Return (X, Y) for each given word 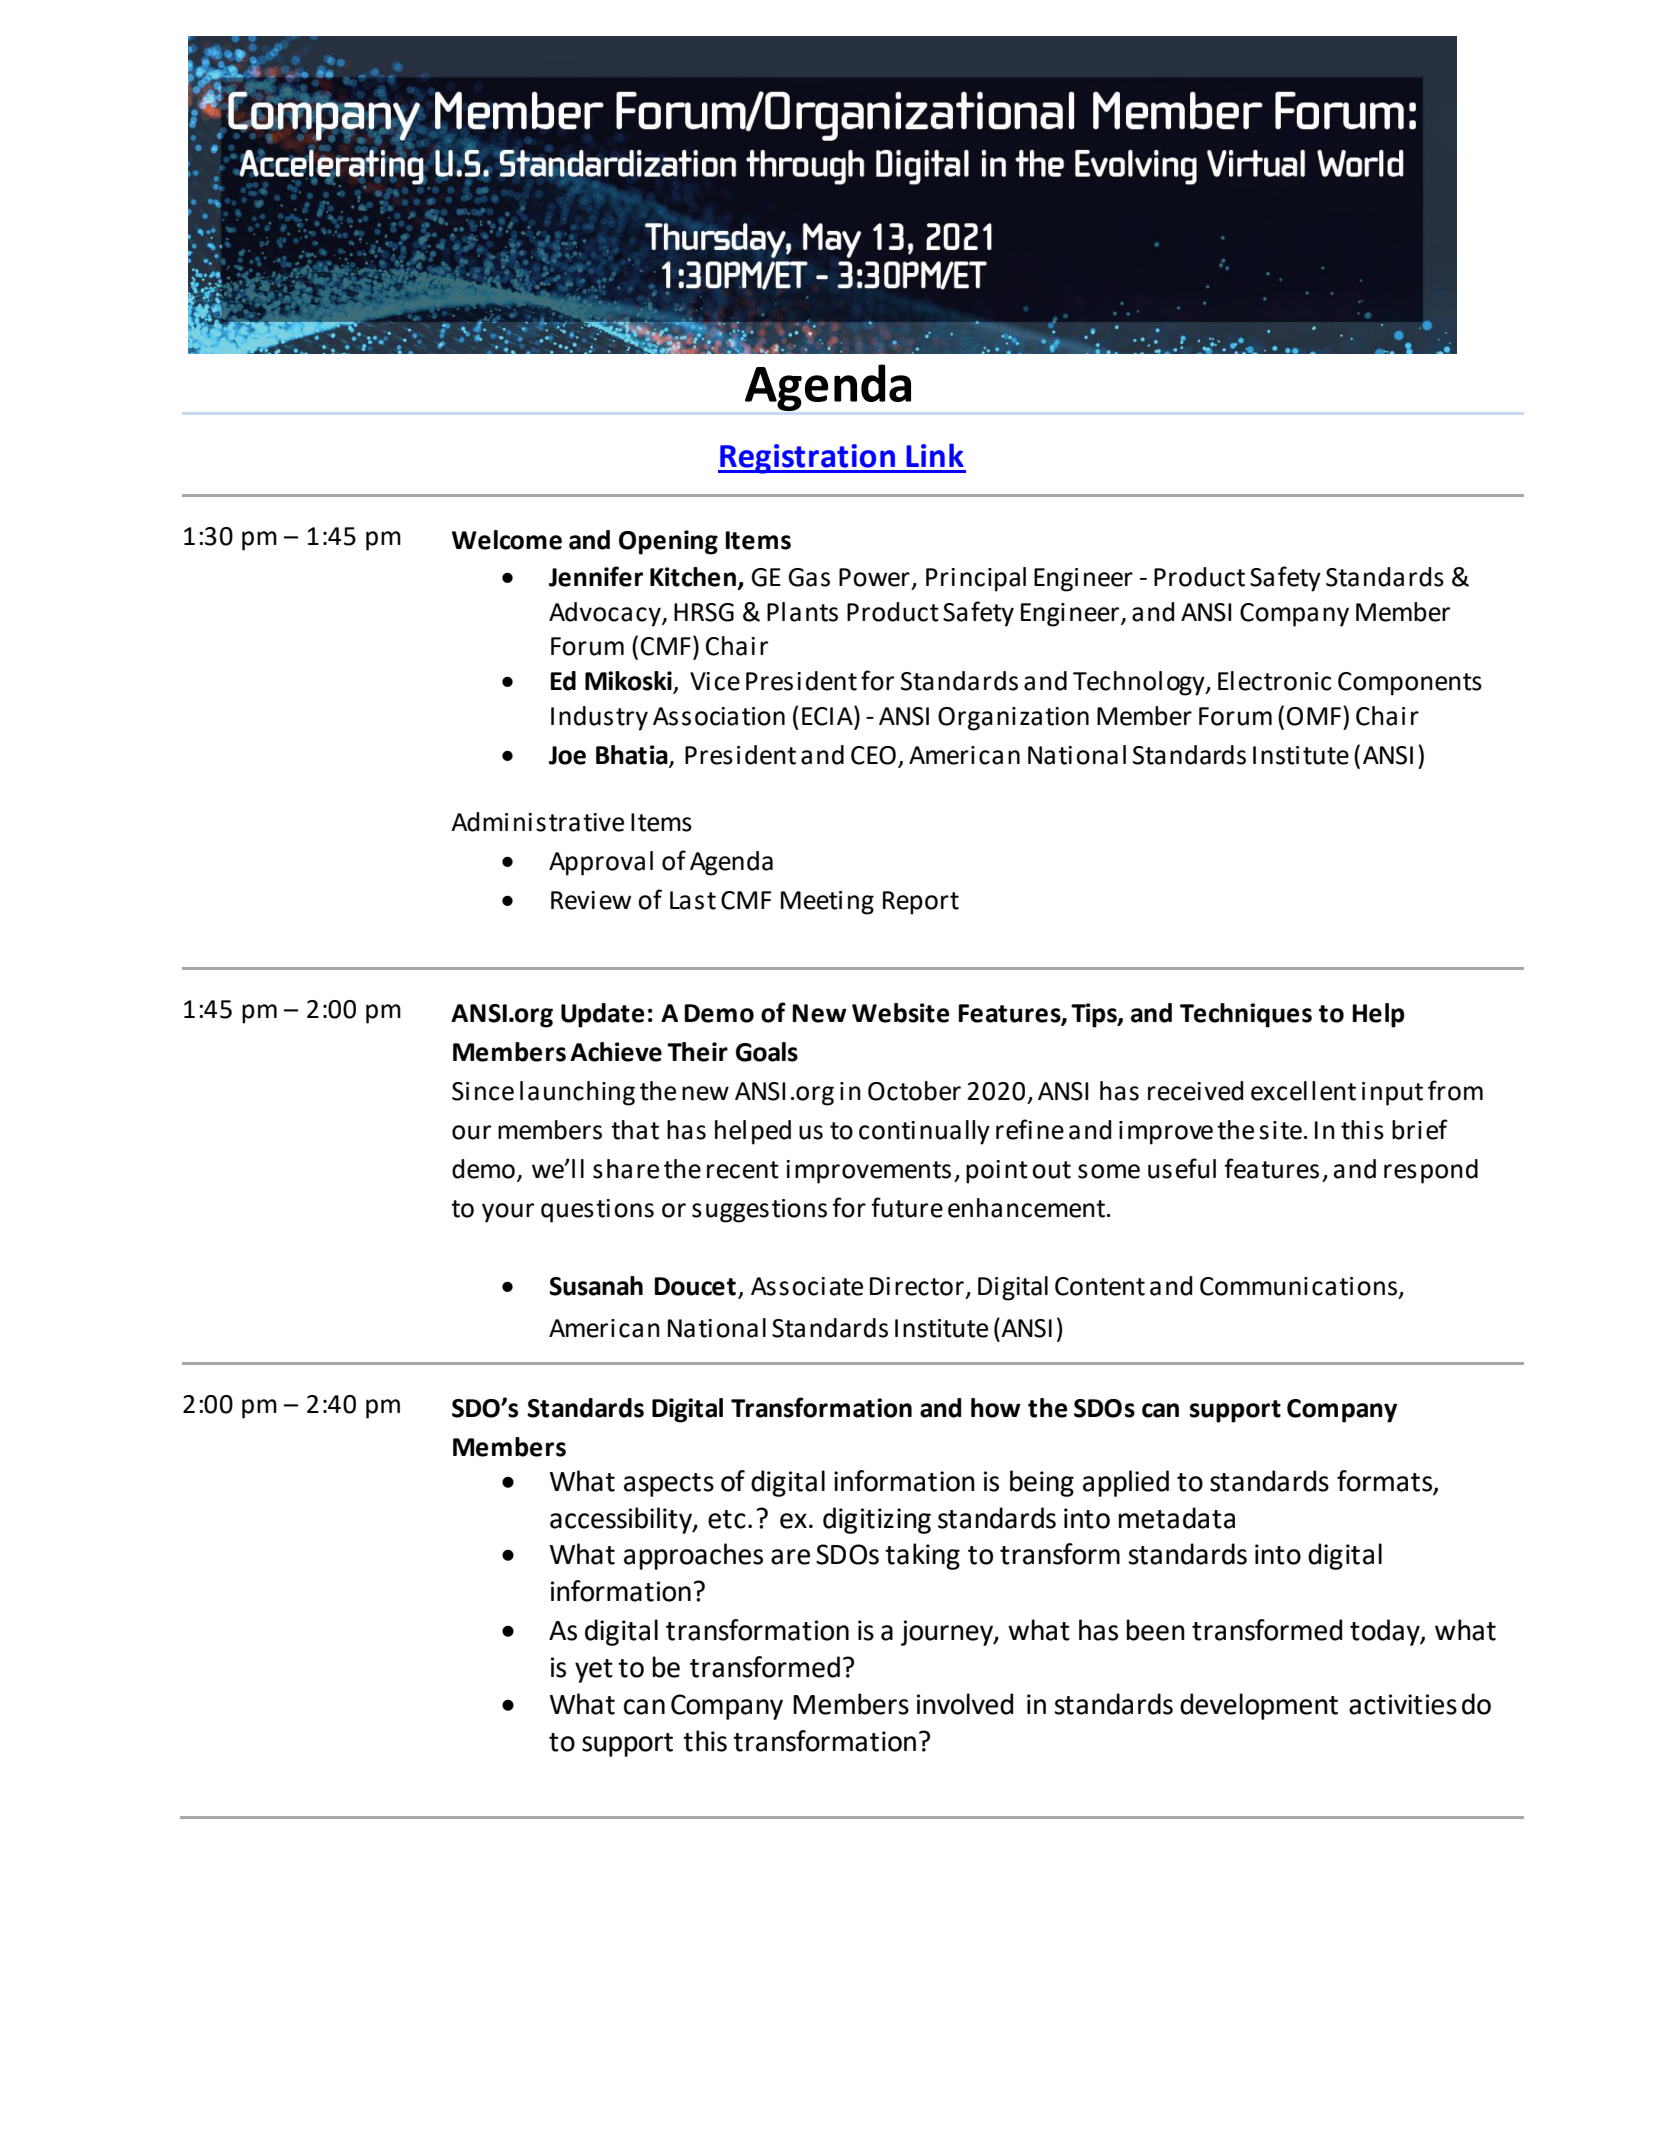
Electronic (1274, 681)
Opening (668, 542)
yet (594, 1671)
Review (591, 900)
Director (917, 1286)
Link (935, 455)
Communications (1300, 1287)
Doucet (695, 1286)
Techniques (1246, 1015)
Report (921, 903)
